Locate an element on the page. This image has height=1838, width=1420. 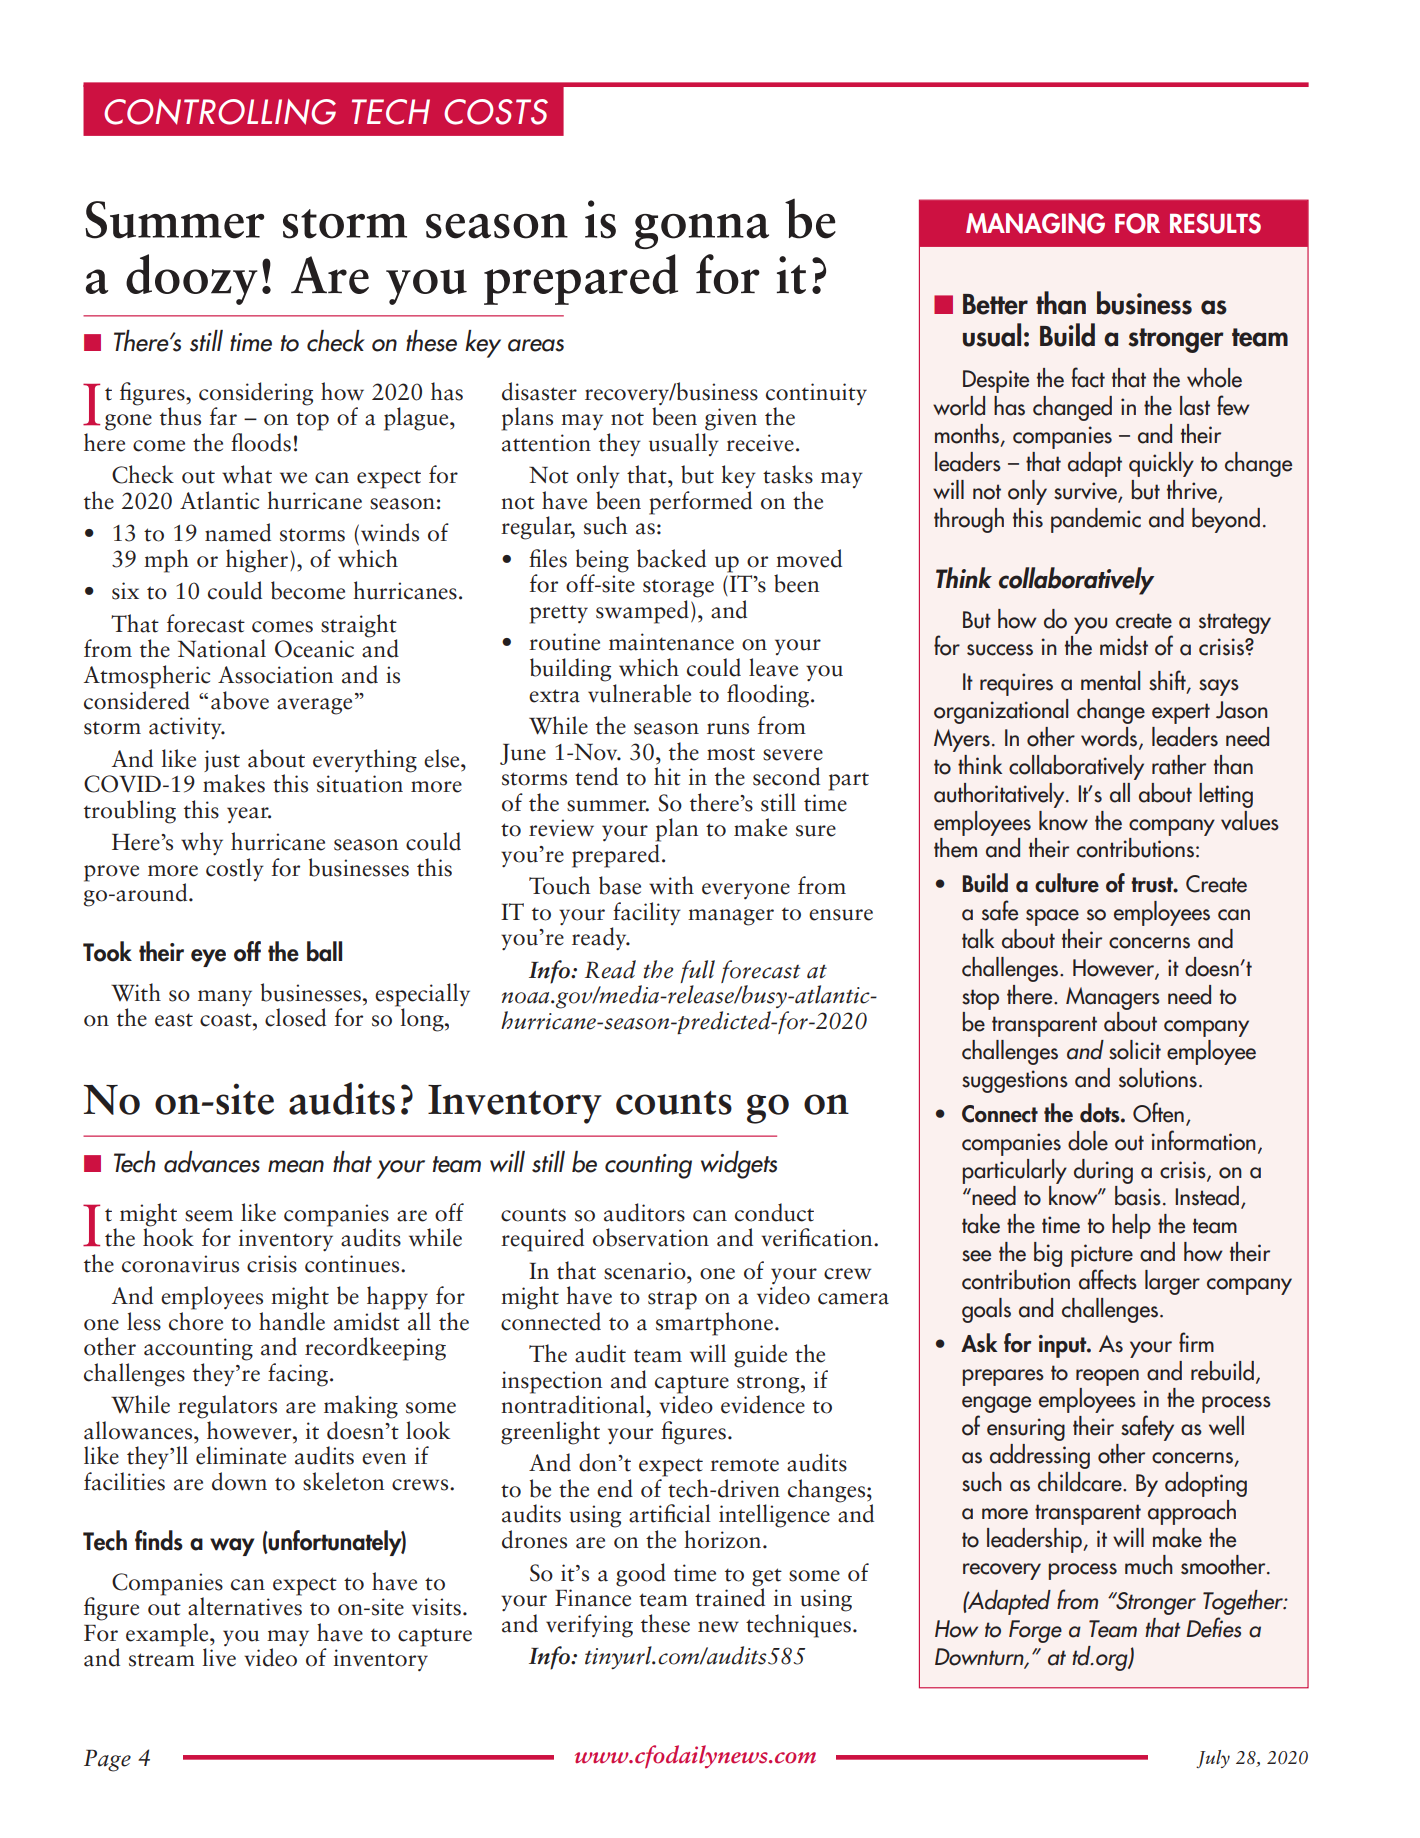
seem is located at coordinates (209, 1216).
